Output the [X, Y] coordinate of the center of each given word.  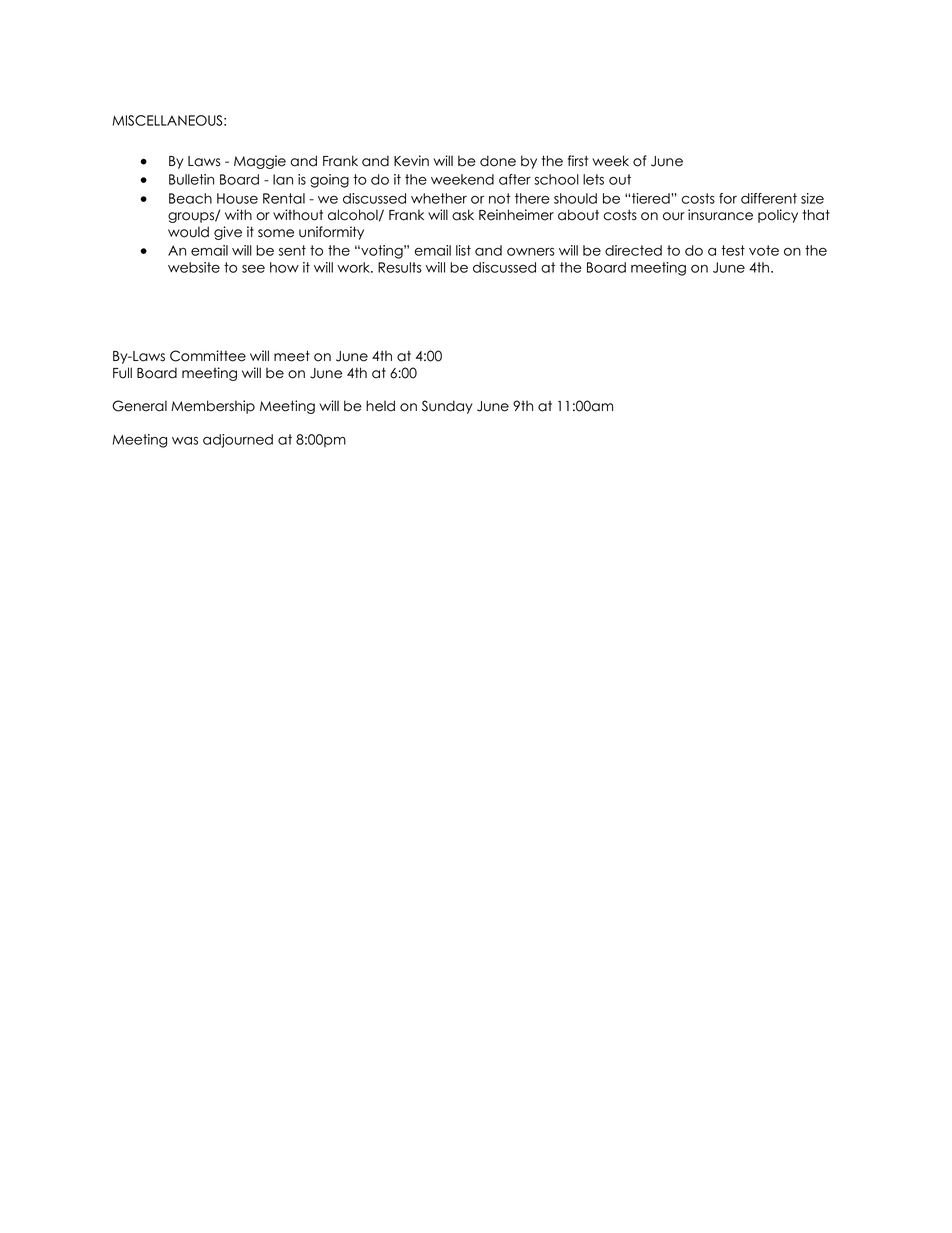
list [463, 250]
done [498, 161]
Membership [213, 407]
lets [593, 179]
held [380, 406]
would [188, 232]
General [139, 406]
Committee [208, 356]
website [194, 267]
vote [764, 250]
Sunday [447, 407]
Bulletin [191, 179]
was [185, 441]
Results [400, 267]
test [733, 250]
